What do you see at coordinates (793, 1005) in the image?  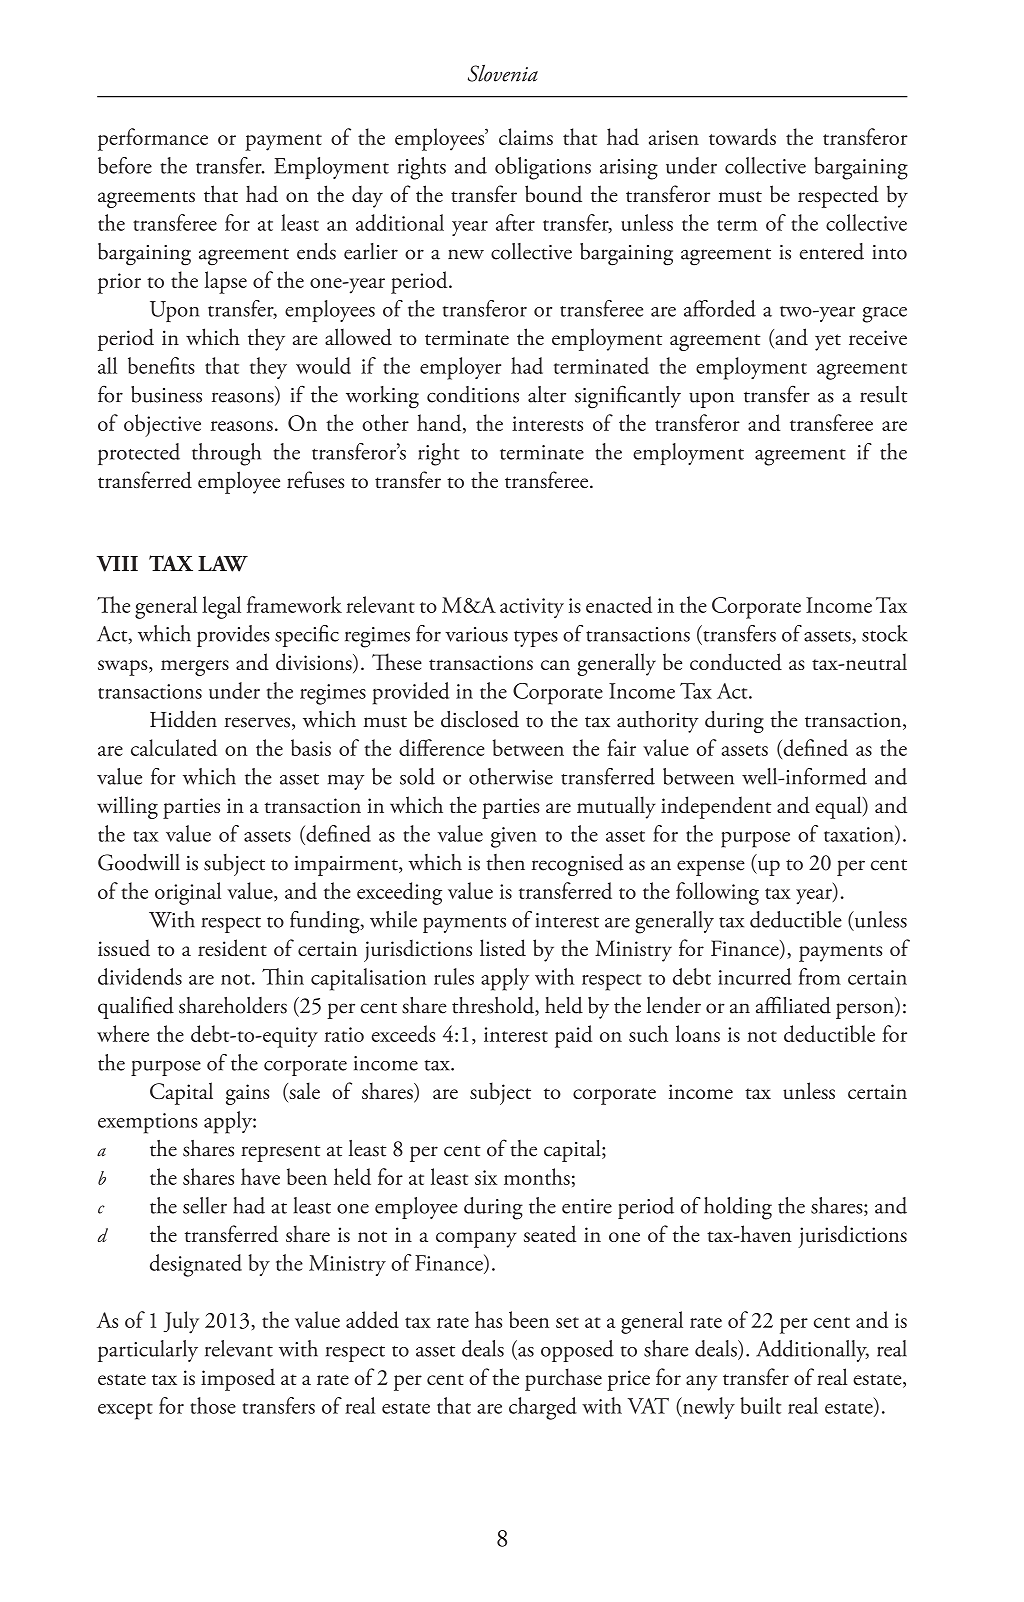 I see `affiliated` at bounding box center [793, 1005].
